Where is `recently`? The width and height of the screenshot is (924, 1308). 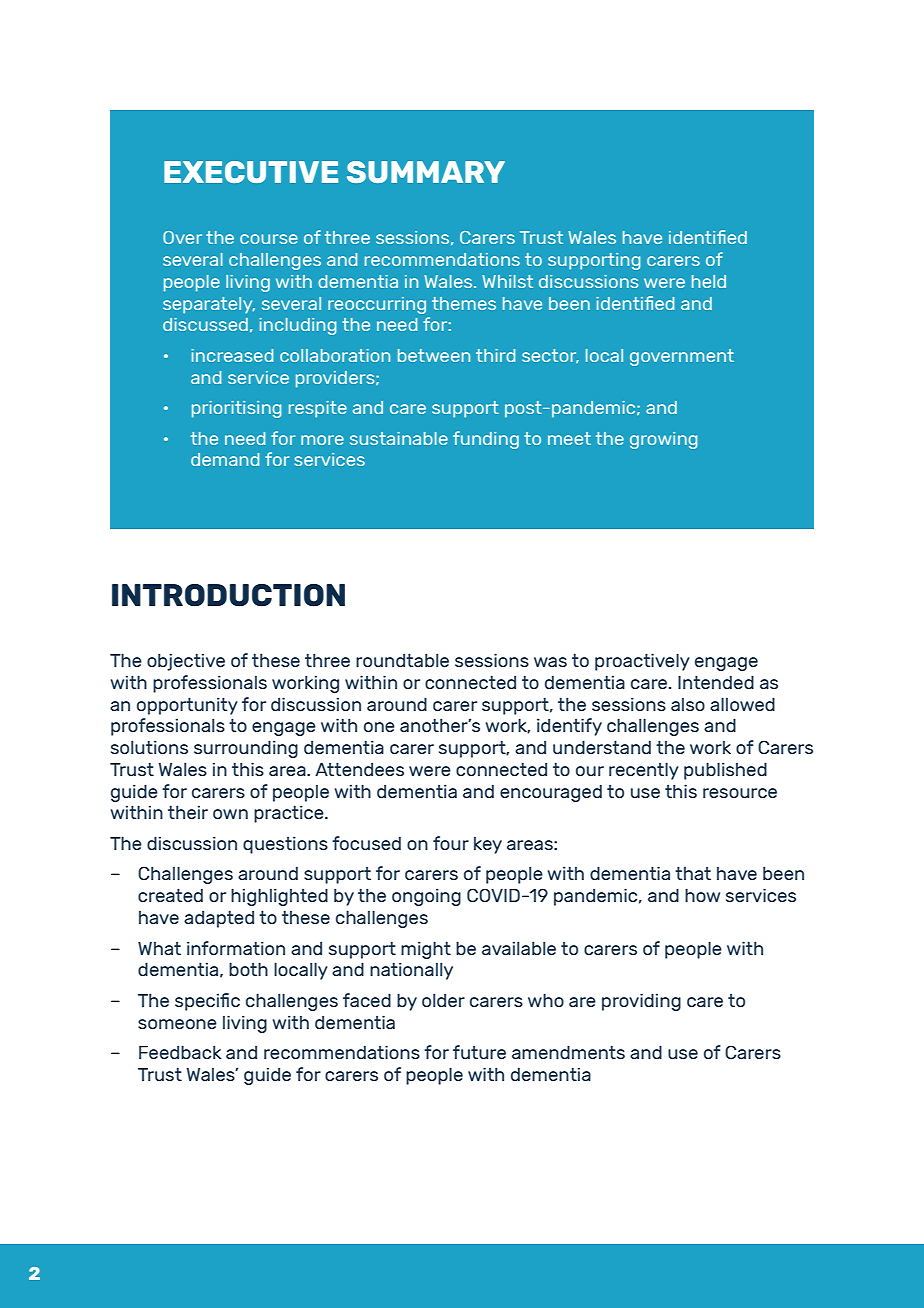
recently is located at coordinates (644, 771).
